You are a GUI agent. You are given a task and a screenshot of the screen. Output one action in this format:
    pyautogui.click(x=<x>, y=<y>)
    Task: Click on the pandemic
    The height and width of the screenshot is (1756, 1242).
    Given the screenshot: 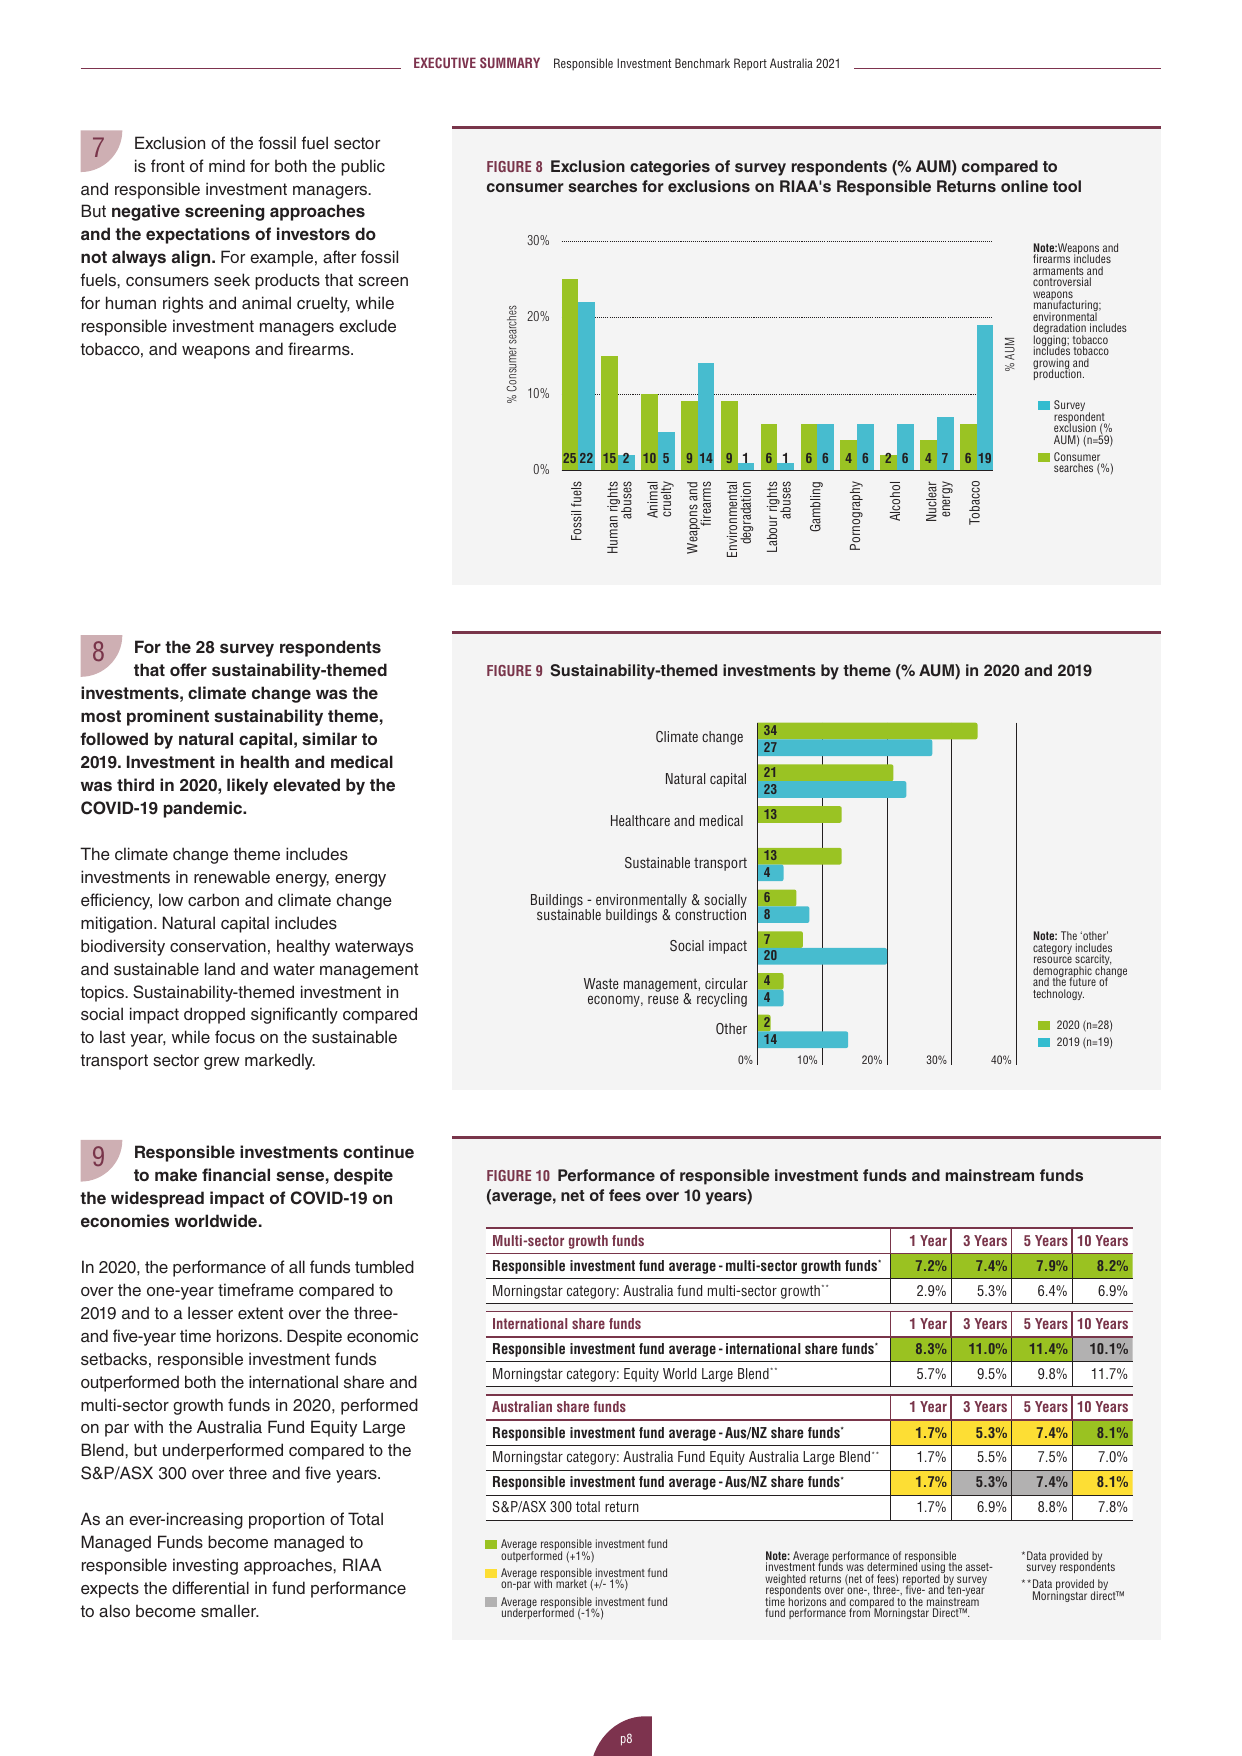 What is the action you would take?
    pyautogui.click(x=204, y=809)
